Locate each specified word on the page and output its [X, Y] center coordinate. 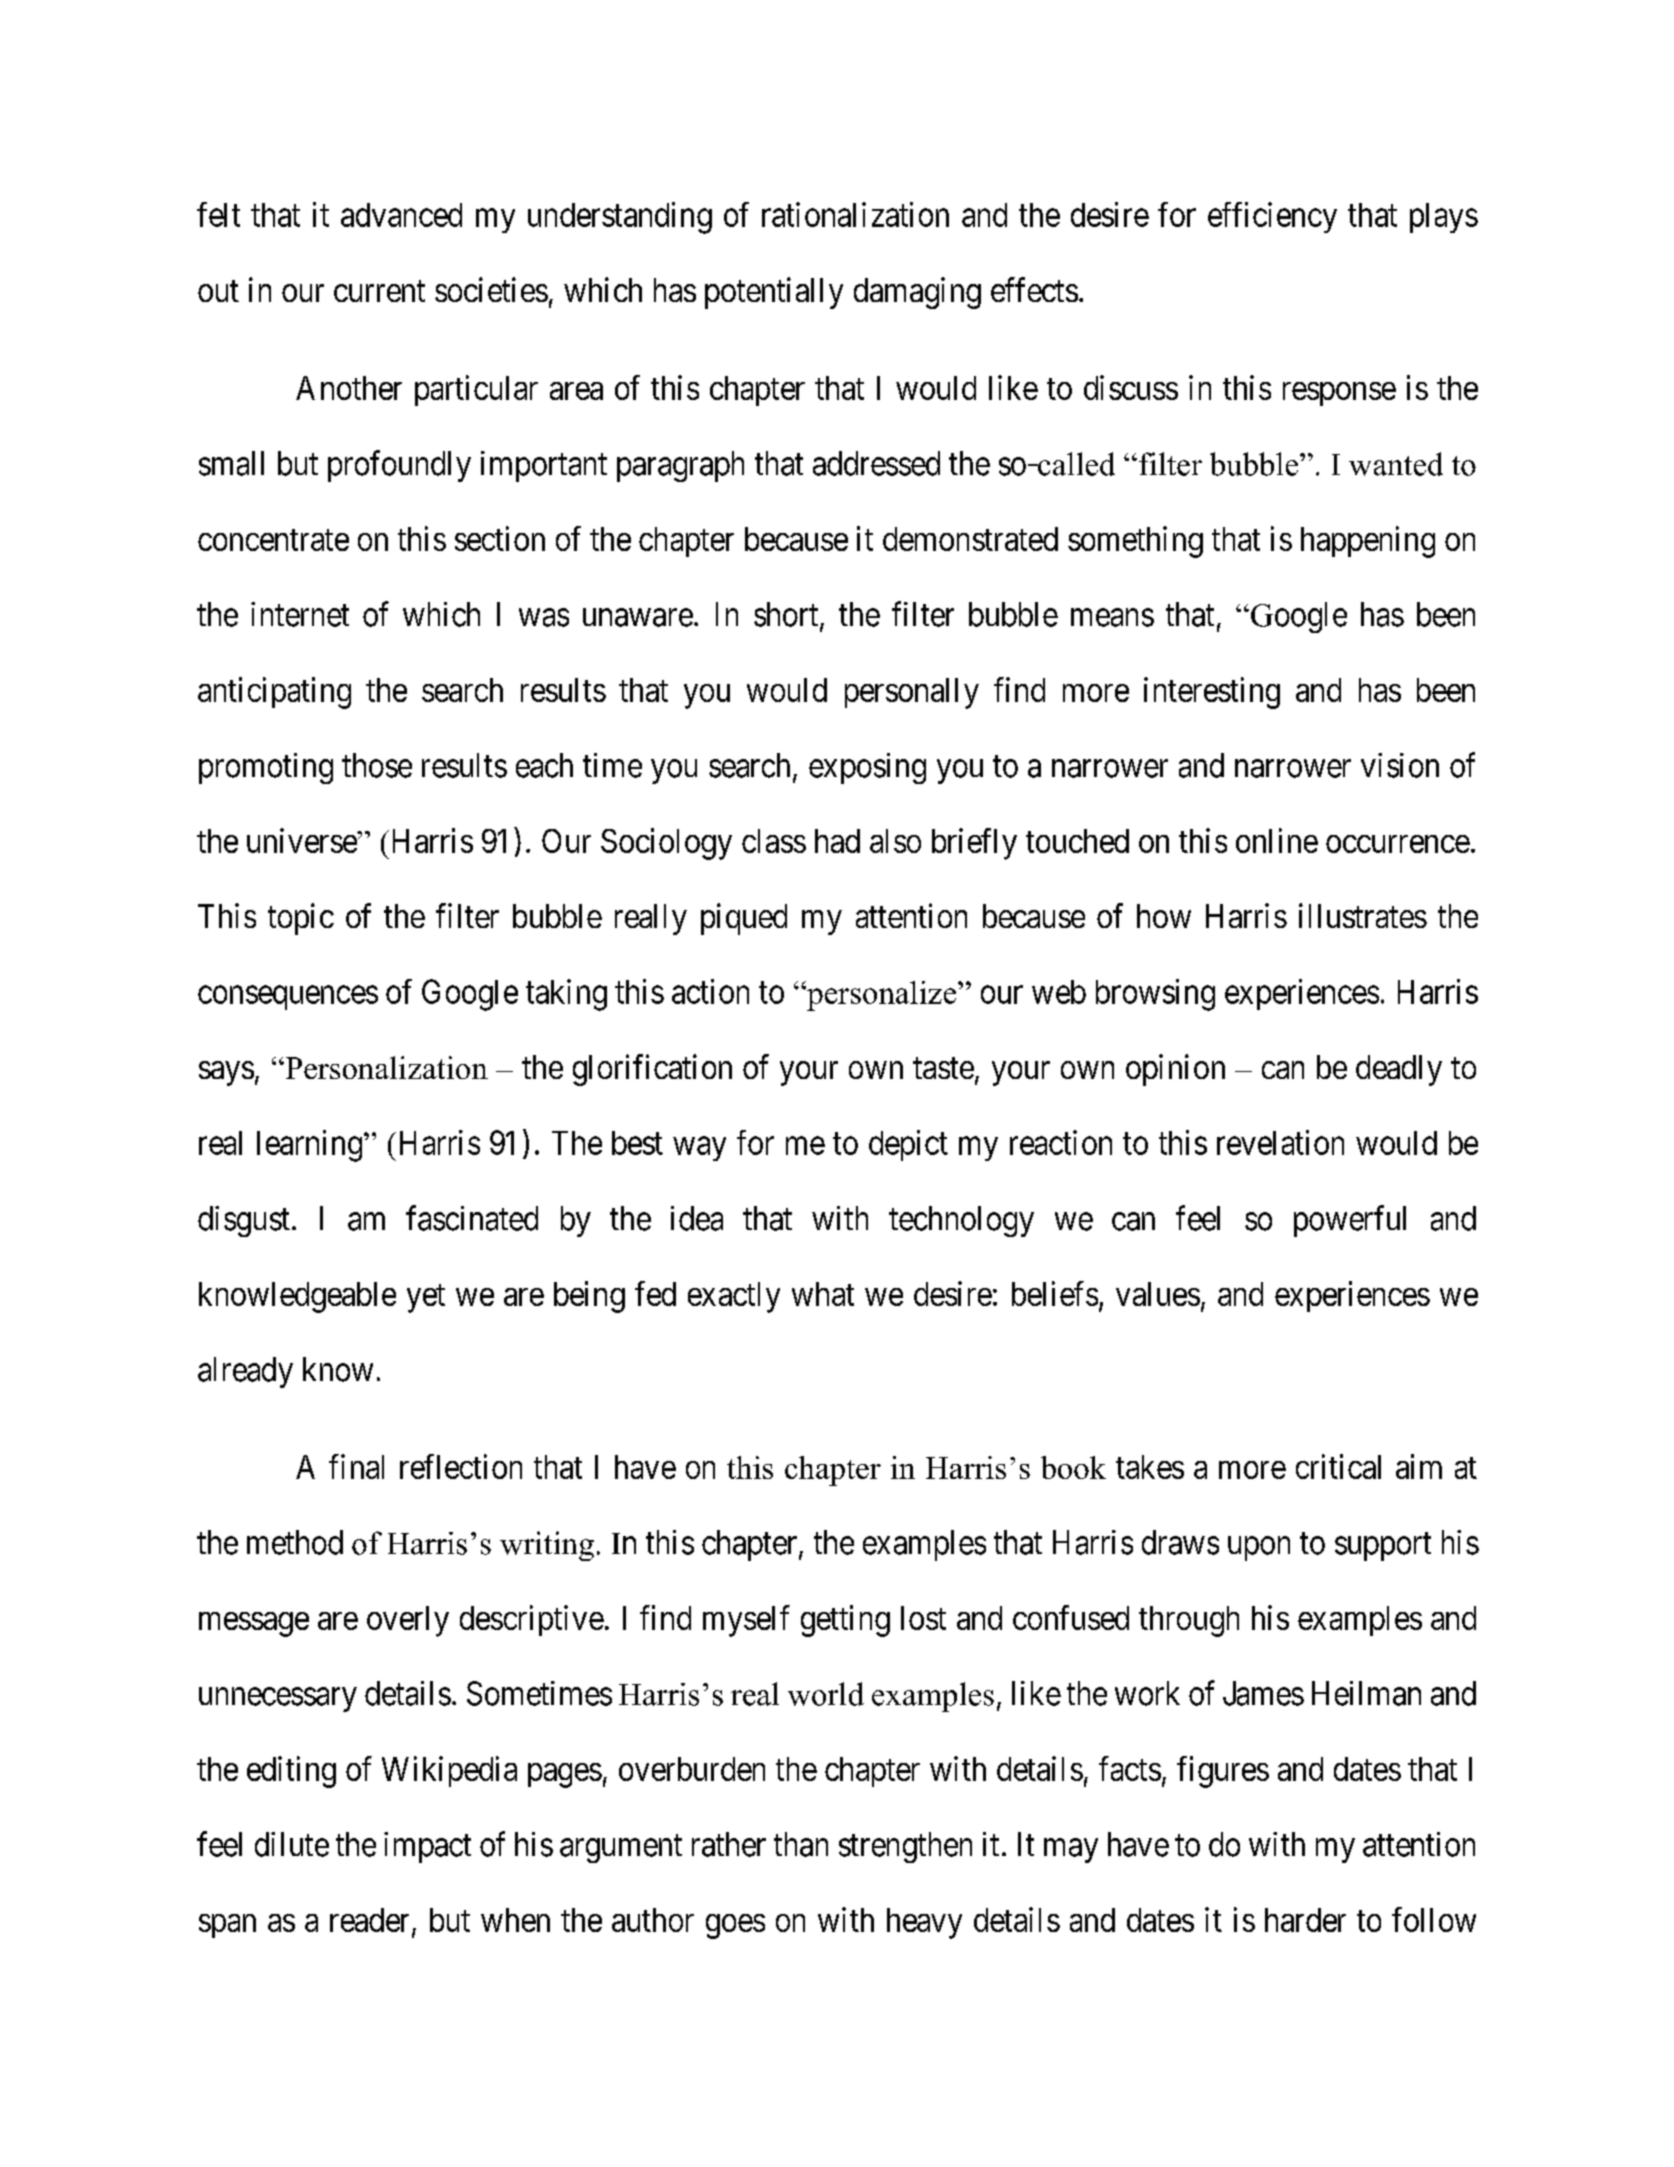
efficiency [1272, 217]
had [837, 841]
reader [371, 1921]
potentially [774, 293]
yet [426, 1298]
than [801, 1844]
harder [1305, 1920]
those [377, 765]
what [823, 1294]
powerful [1350, 1221]
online [1277, 840]
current [379, 291]
